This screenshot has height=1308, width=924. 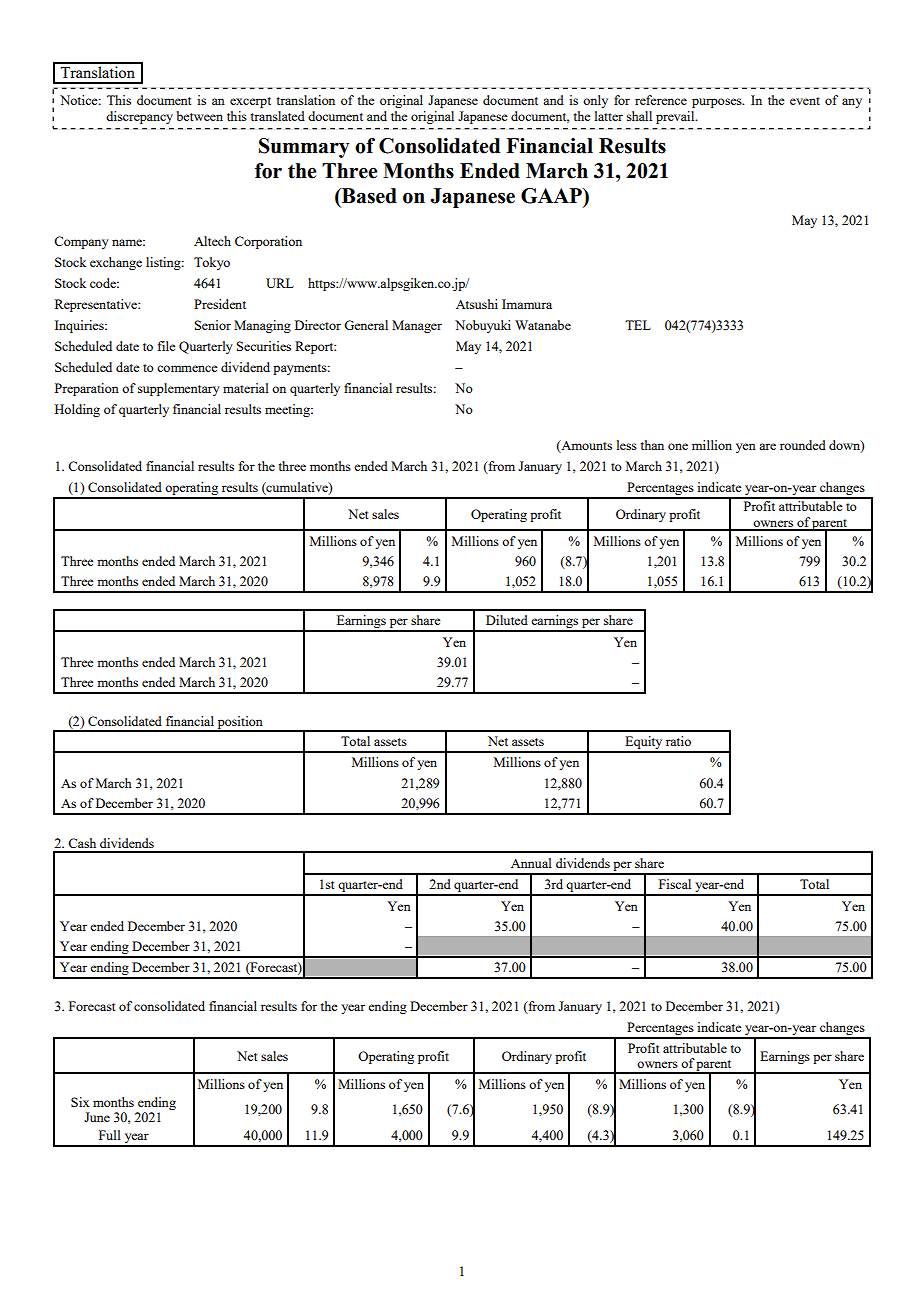 What do you see at coordinates (368, 196) in the screenshot?
I see `Based` at bounding box center [368, 196].
